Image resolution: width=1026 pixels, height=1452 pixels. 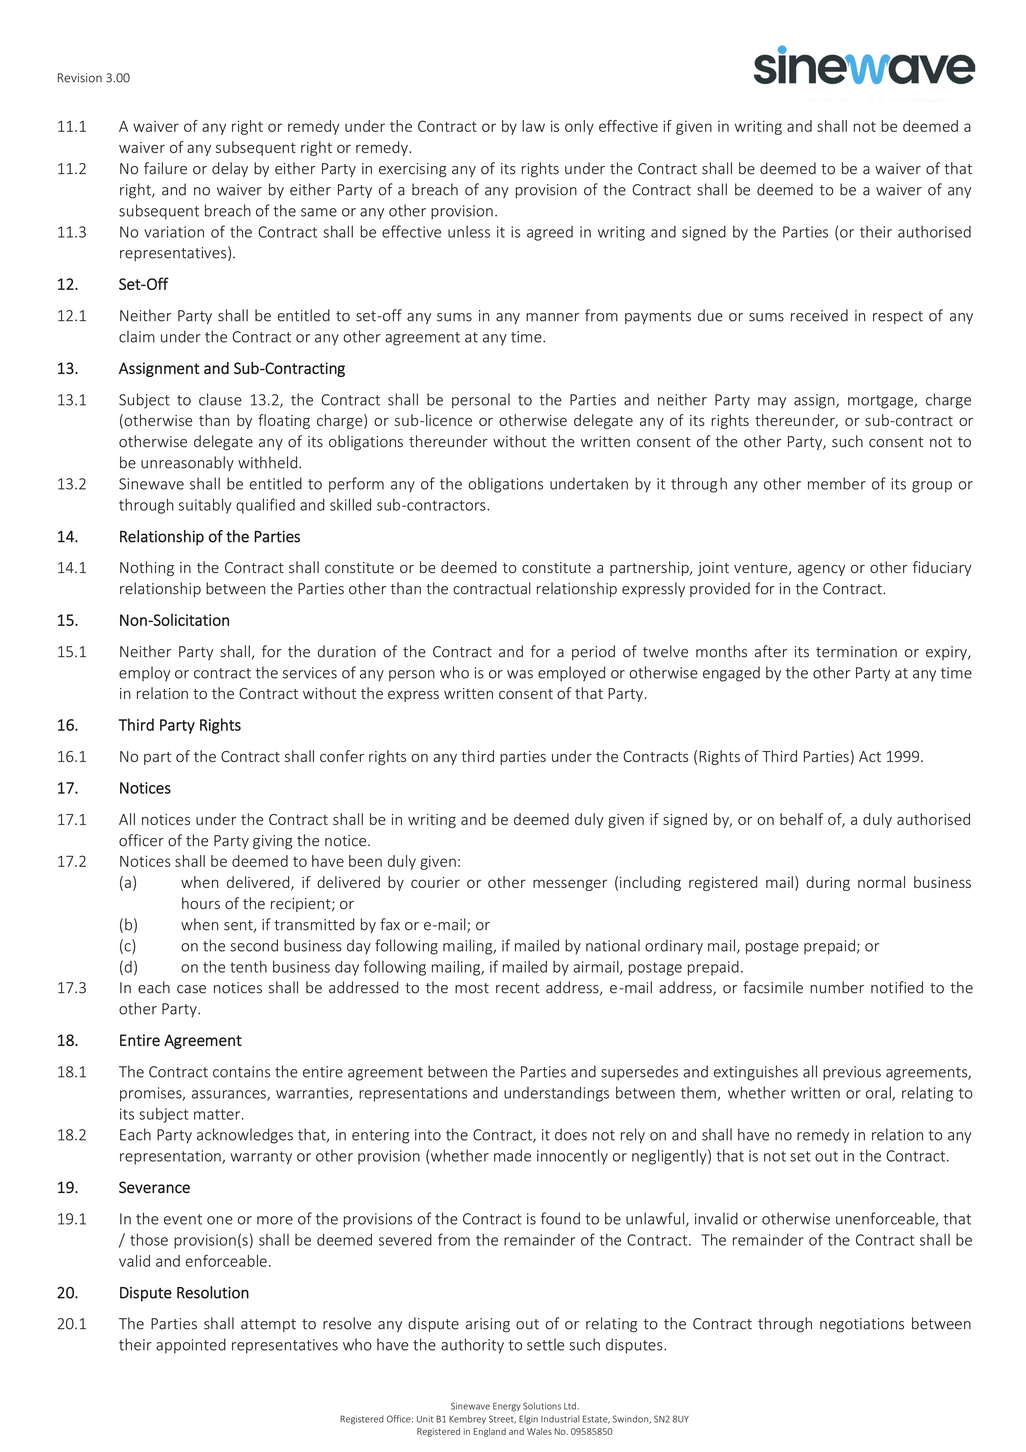 I want to click on contains, so click(x=241, y=1072).
